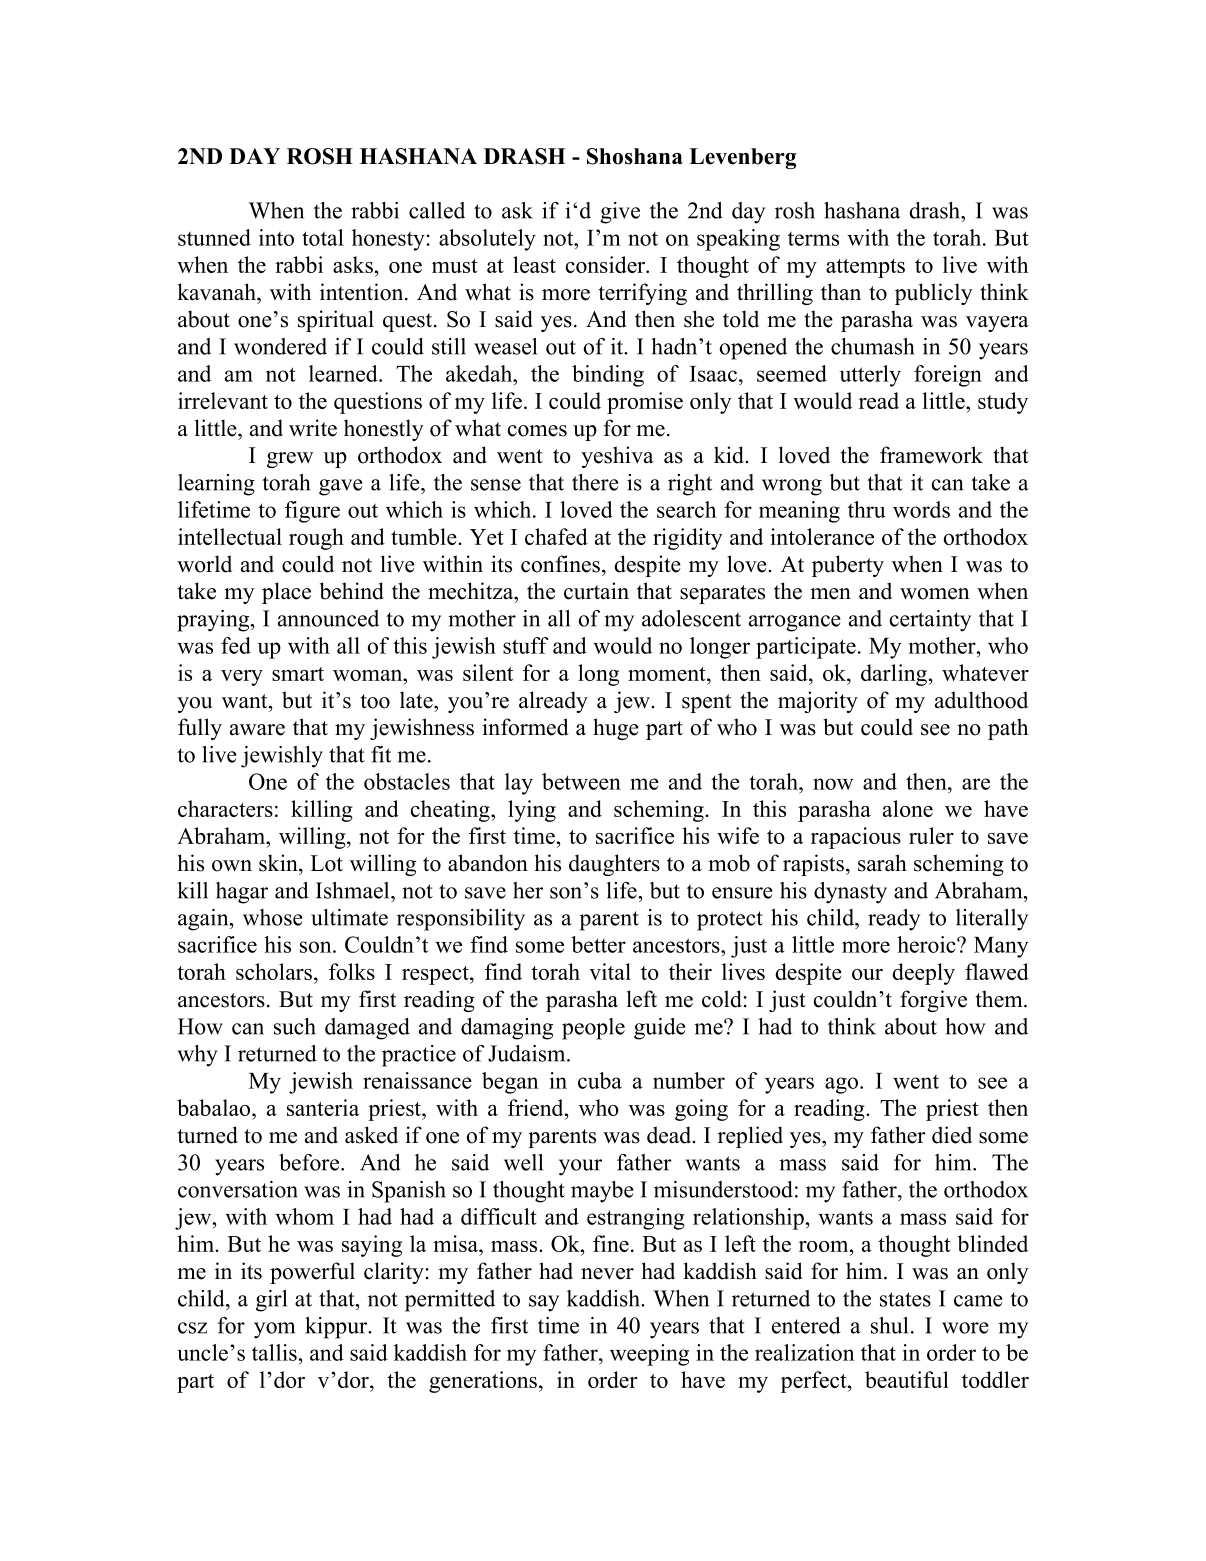 Image resolution: width=1206 pixels, height=1561 pixels. Describe the element at coordinates (273, 917) in the image. I see `whose` at that location.
